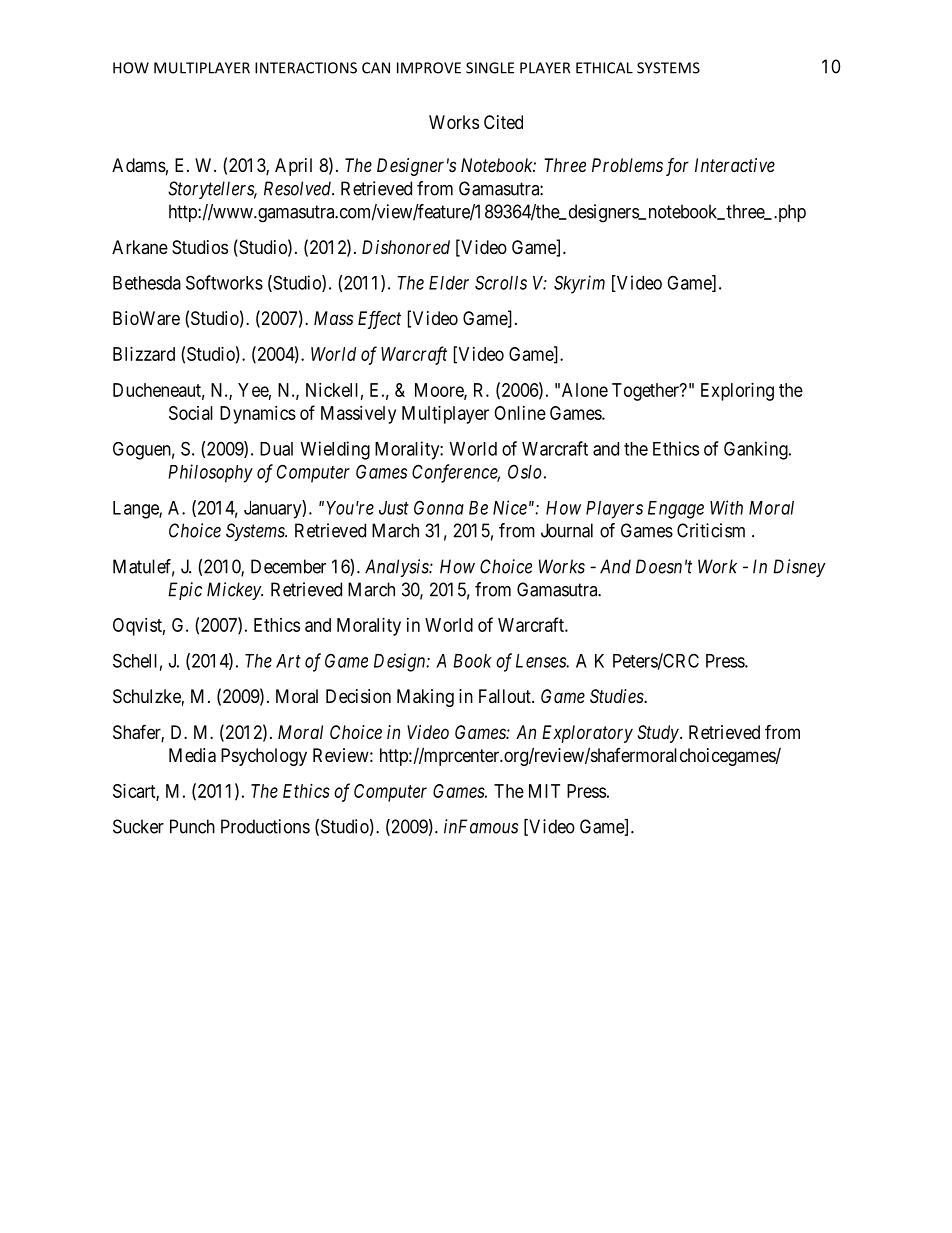 The height and width of the screenshot is (1233, 952). Describe the element at coordinates (456, 473) in the screenshot. I see `Conference` at that location.
